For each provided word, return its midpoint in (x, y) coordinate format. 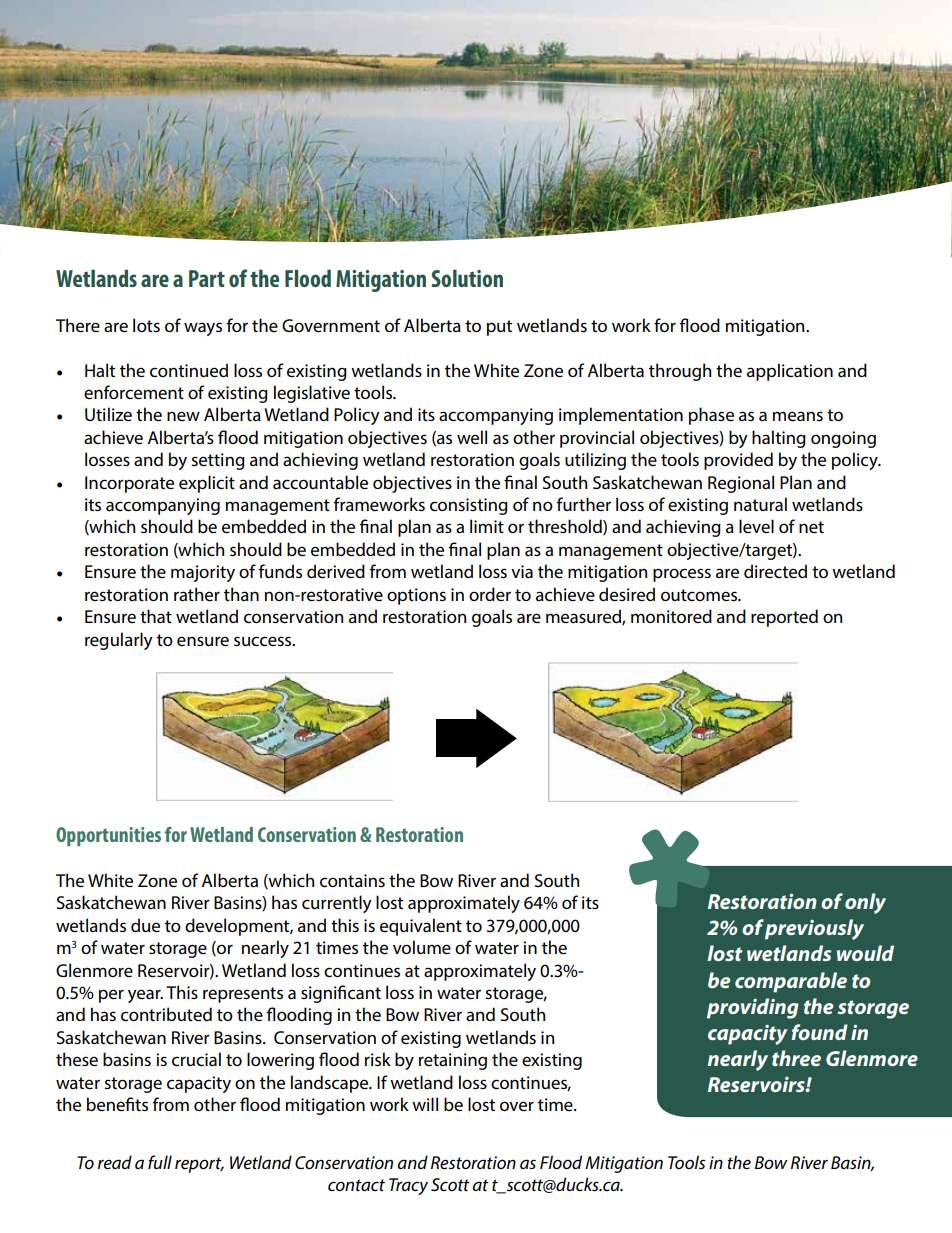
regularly (119, 641)
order (490, 594)
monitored (671, 616)
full (160, 1162)
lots (146, 325)
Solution (467, 278)
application (790, 372)
